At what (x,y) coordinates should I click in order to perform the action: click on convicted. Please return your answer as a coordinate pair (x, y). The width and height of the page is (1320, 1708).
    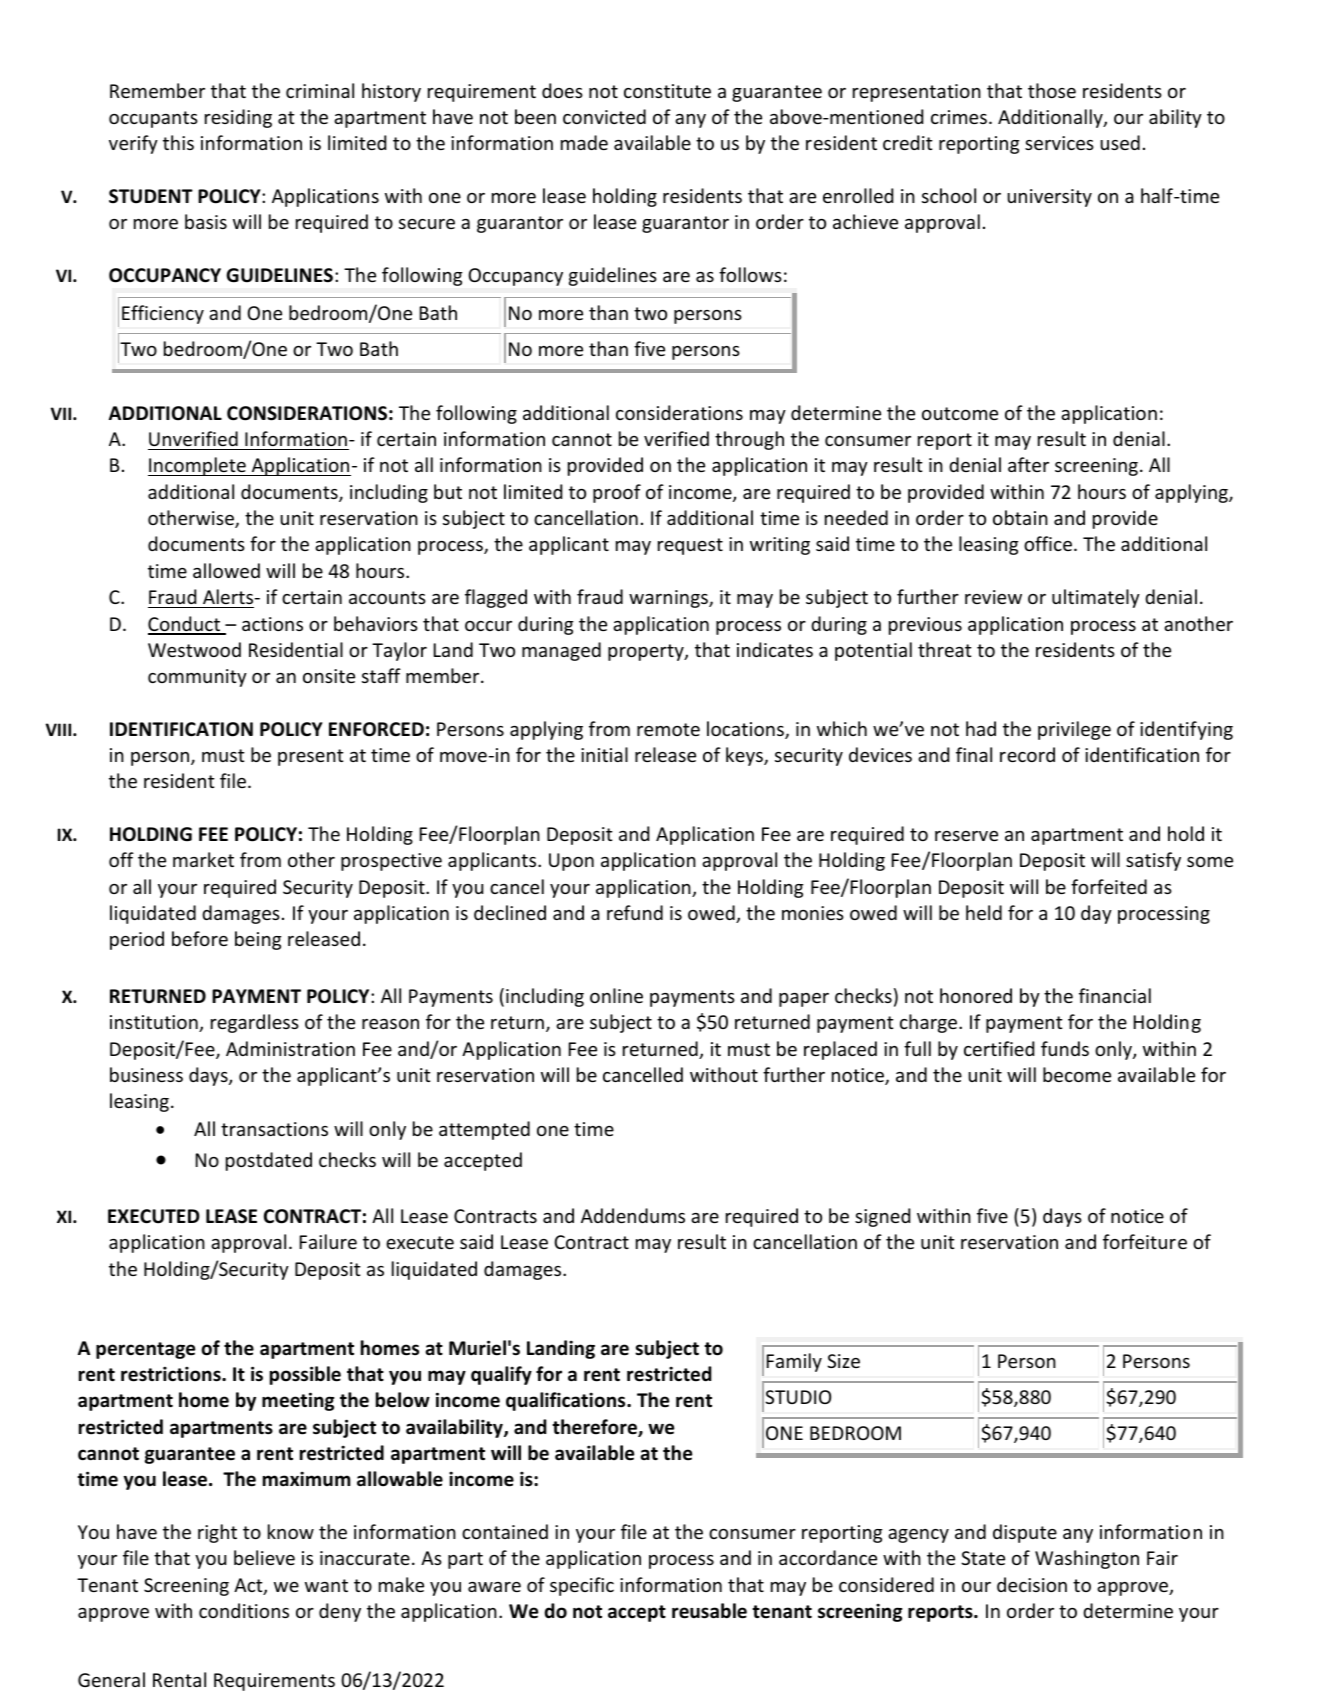
    Looking at the image, I should click on (604, 116).
